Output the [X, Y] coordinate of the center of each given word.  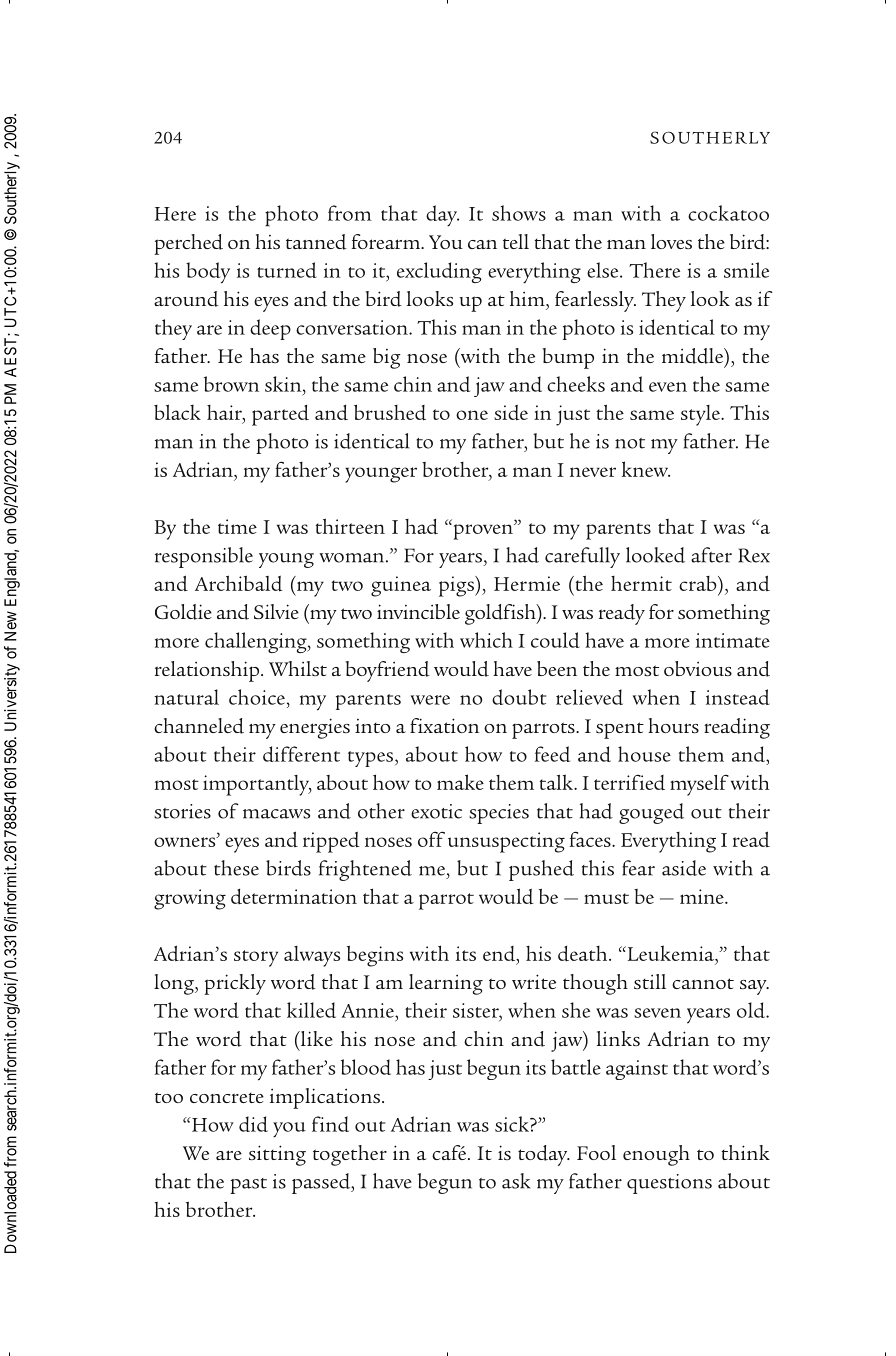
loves [671, 241]
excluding [439, 272]
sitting [277, 1155]
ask [516, 1181]
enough [656, 1155]
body [208, 273]
